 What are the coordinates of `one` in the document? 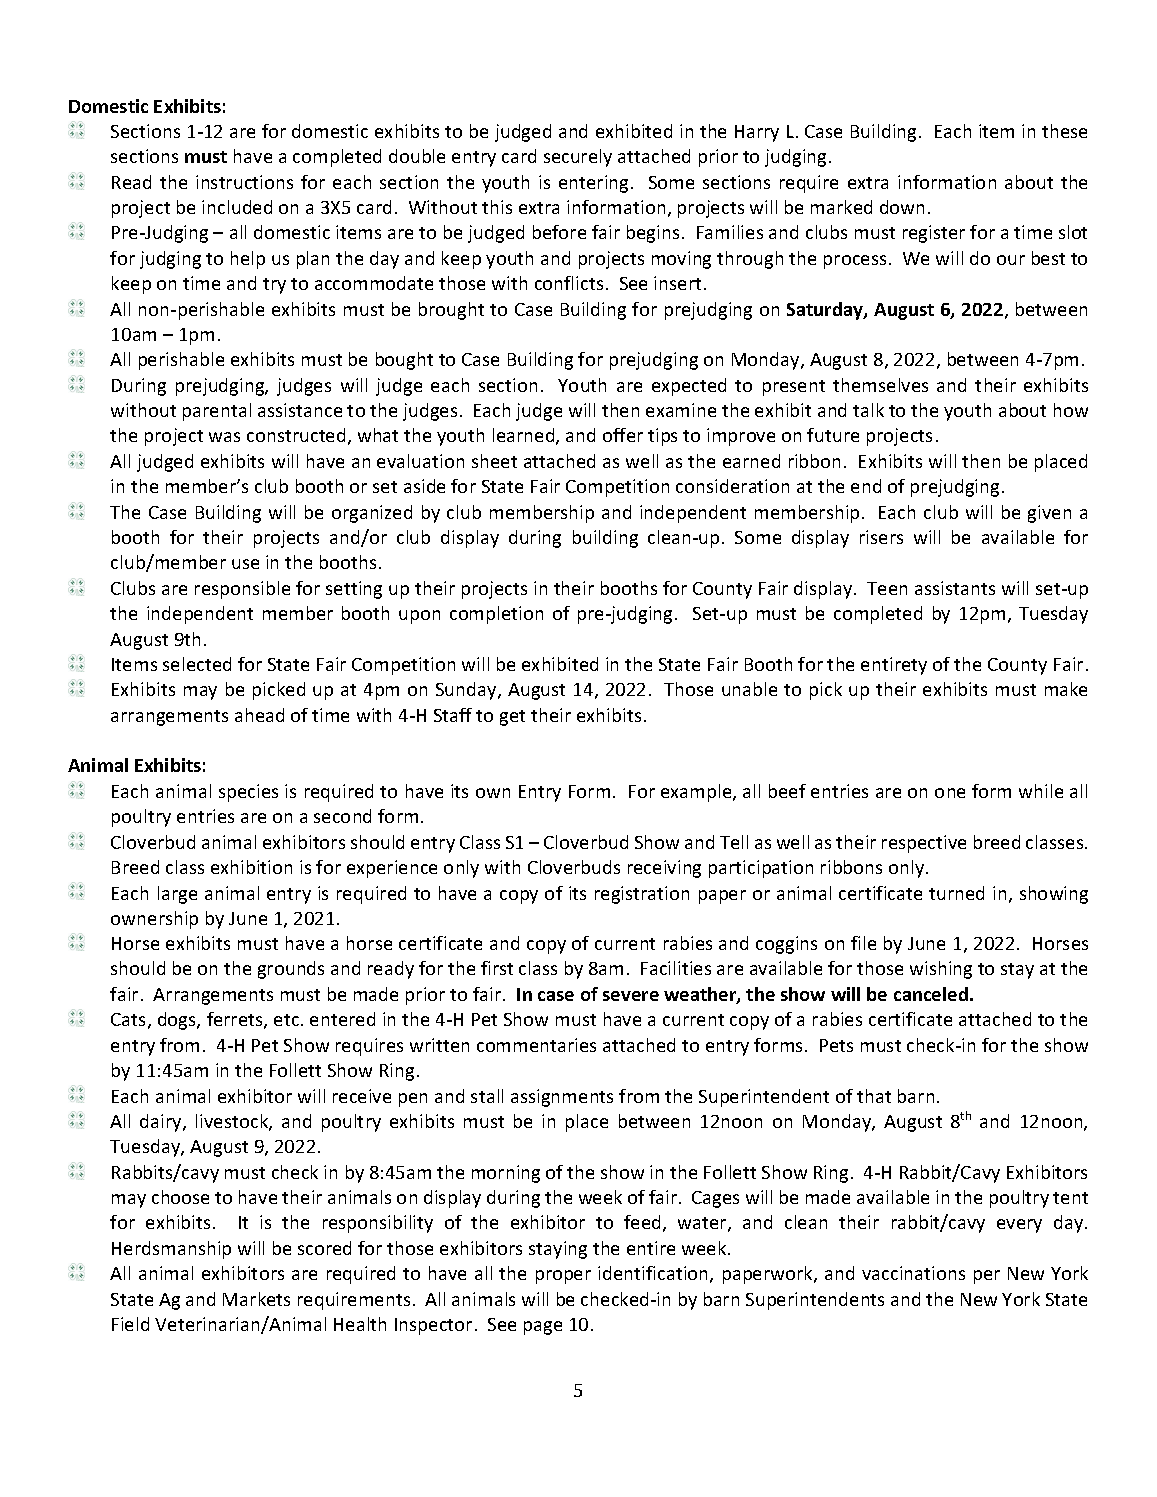 It's located at (950, 793).
